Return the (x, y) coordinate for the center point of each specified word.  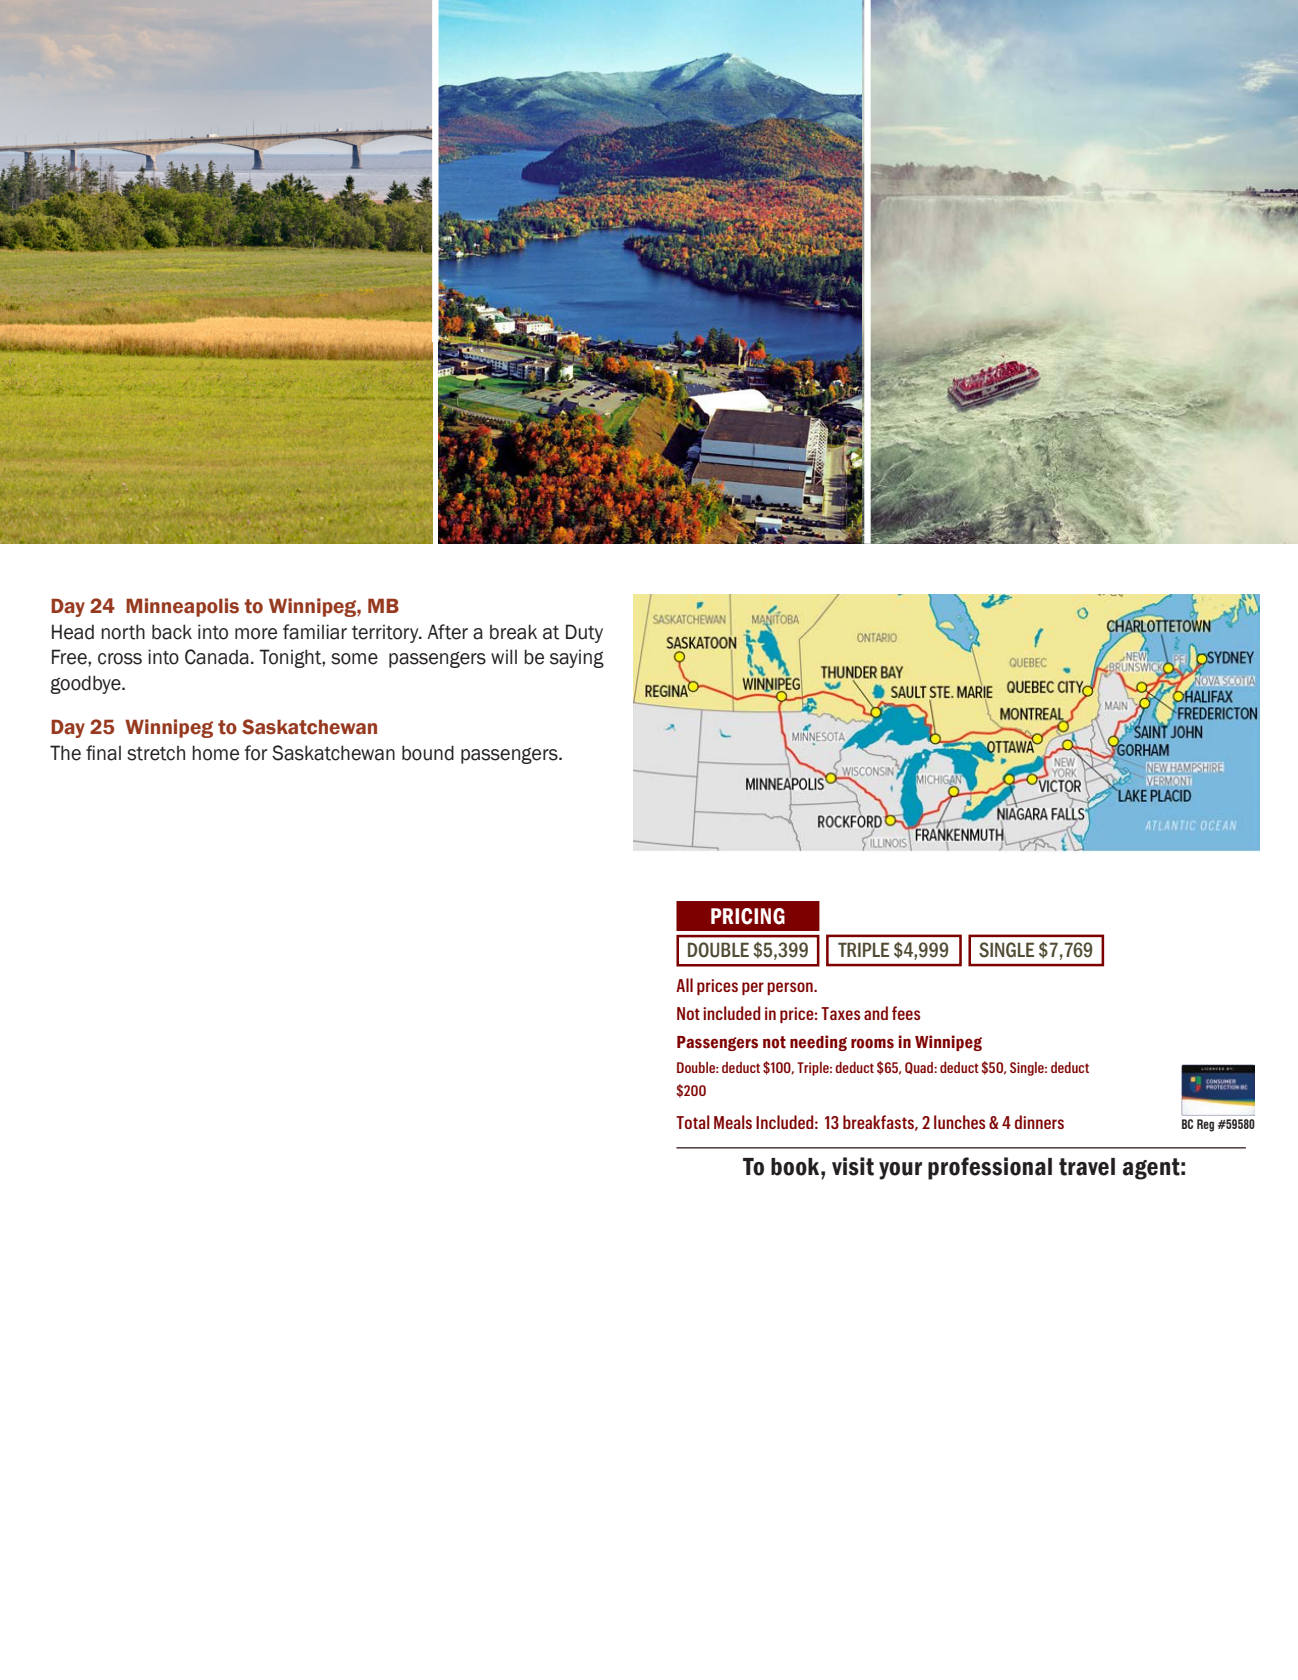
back (172, 632)
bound (428, 753)
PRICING (748, 916)
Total (693, 1122)
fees (906, 1013)
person (791, 988)
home (215, 753)
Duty (584, 633)
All (684, 985)
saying (577, 658)
